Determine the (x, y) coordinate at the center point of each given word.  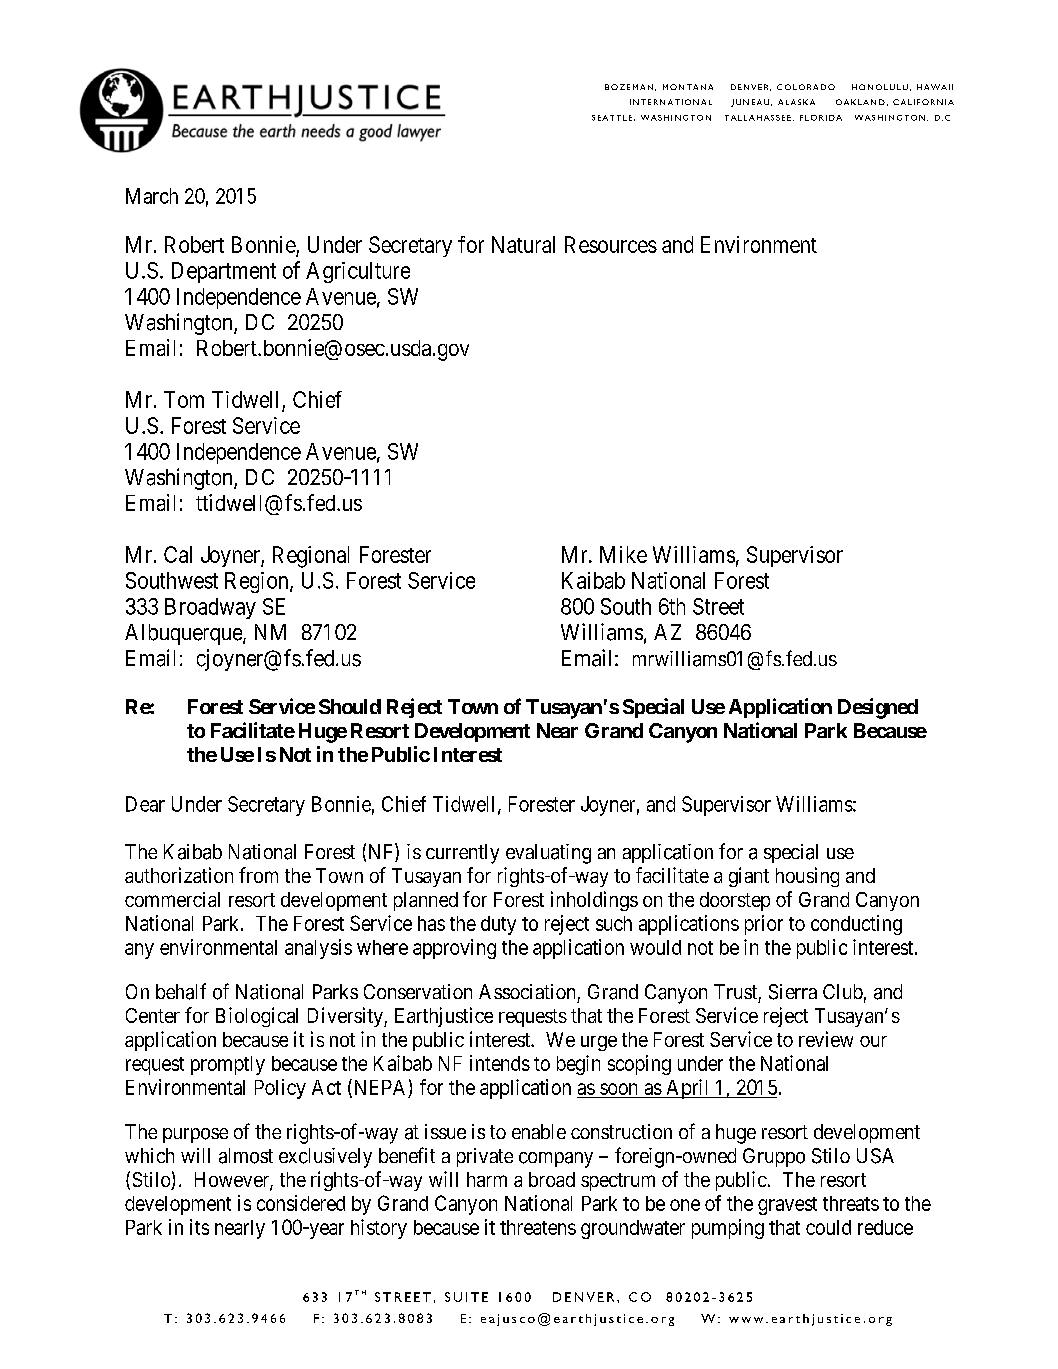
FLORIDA (821, 118)
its (199, 1227)
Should (350, 706)
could (828, 1227)
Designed (878, 708)
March (152, 196)
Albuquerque (184, 634)
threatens (538, 1227)
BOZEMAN (629, 87)
